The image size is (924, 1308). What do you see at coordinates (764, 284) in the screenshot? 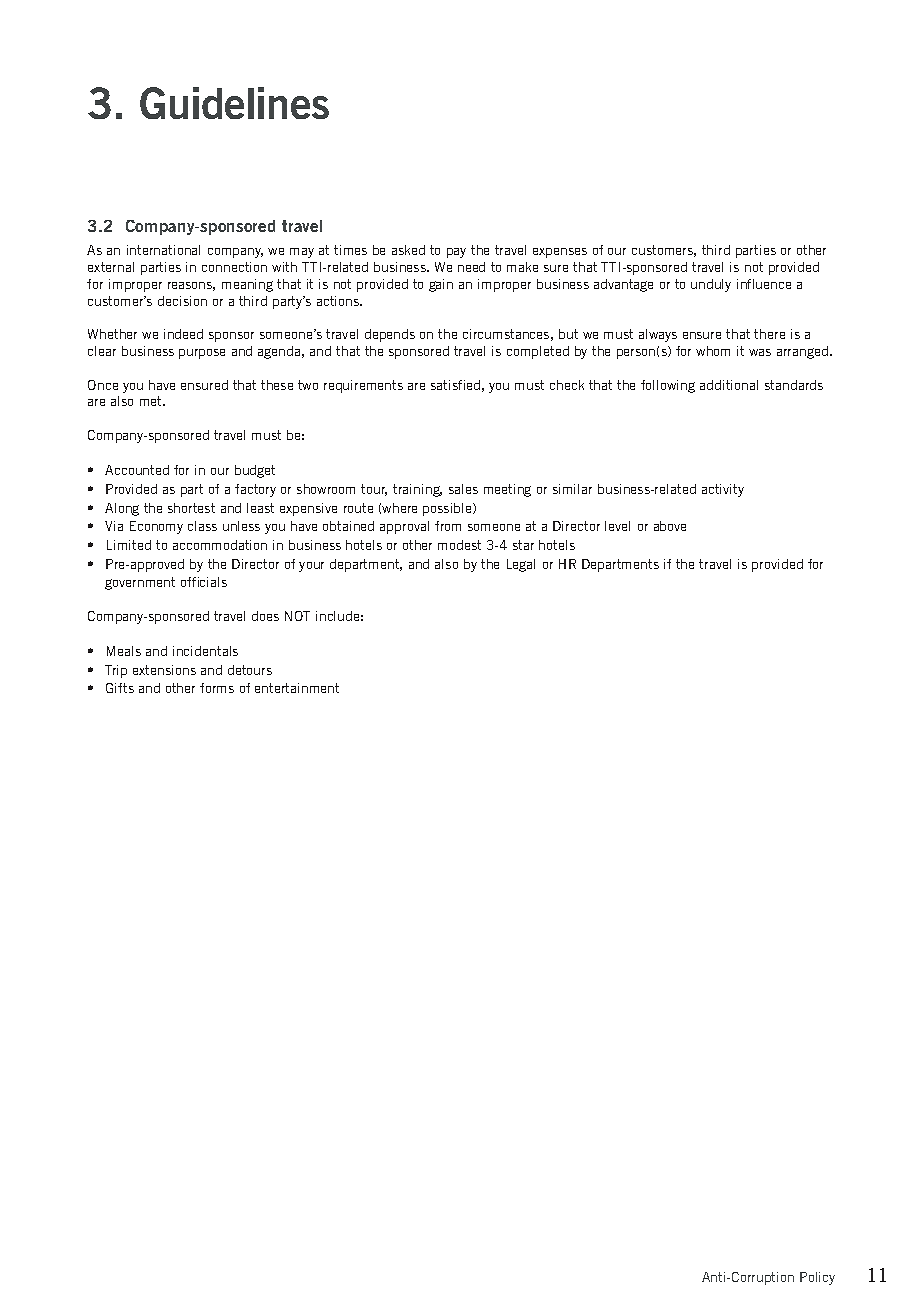
I see `influence` at bounding box center [764, 284].
